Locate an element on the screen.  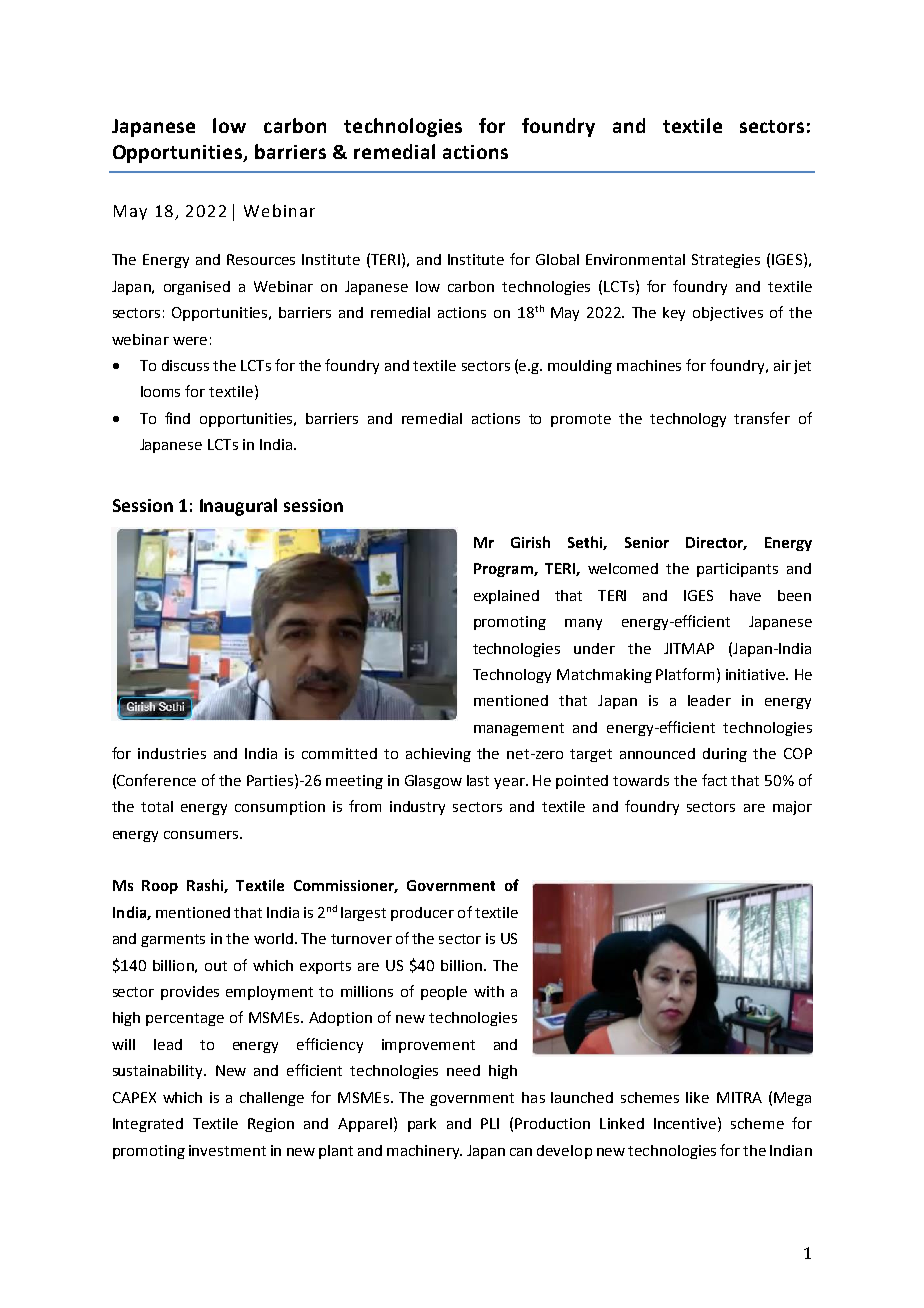
investment is located at coordinates (227, 1150).
